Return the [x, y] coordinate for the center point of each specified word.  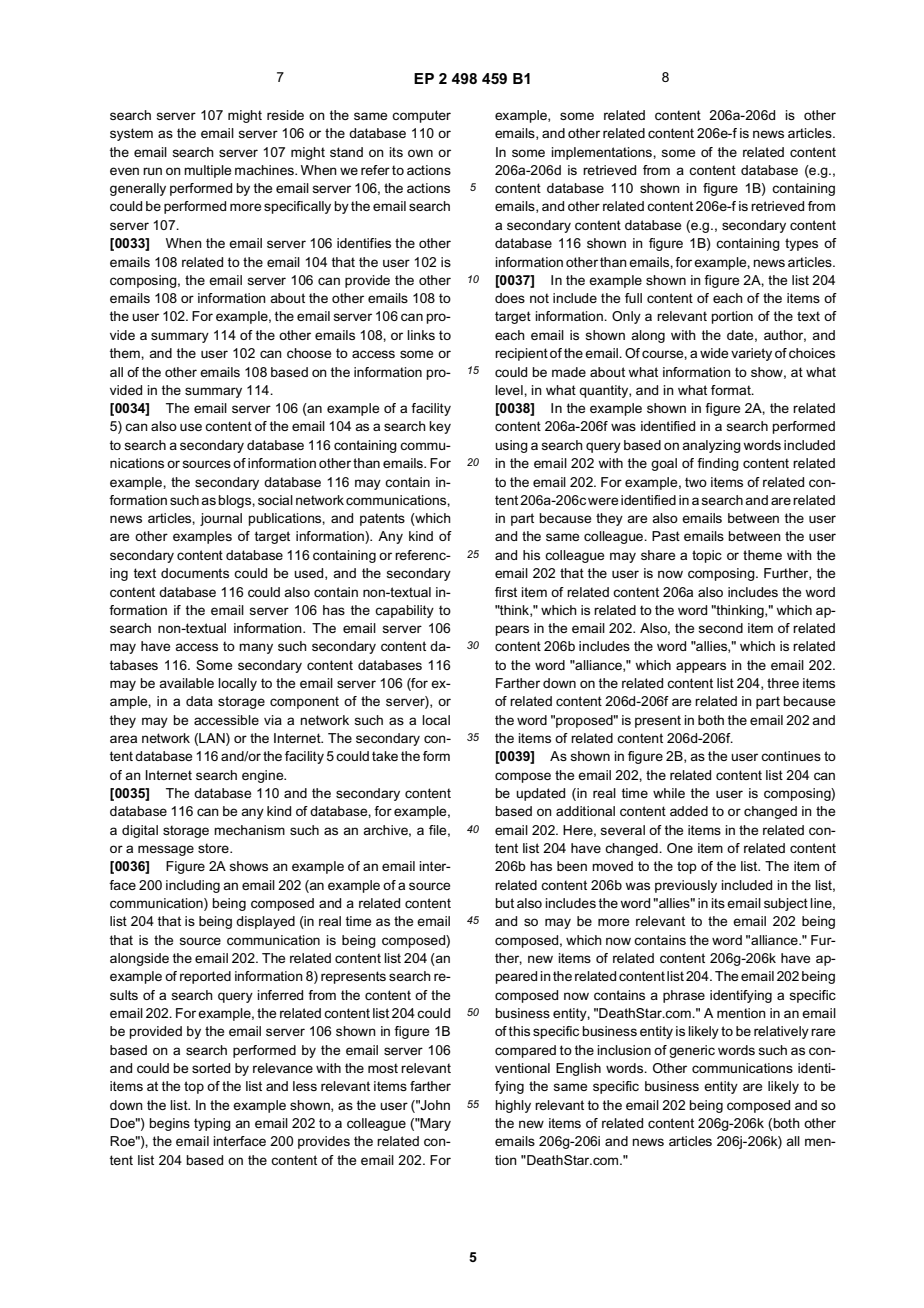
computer [421, 116]
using [511, 446]
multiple [207, 171]
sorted [211, 1068]
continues [791, 756]
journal [221, 519]
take [385, 756]
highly [513, 1106]
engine [264, 776]
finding [718, 464]
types [801, 244]
